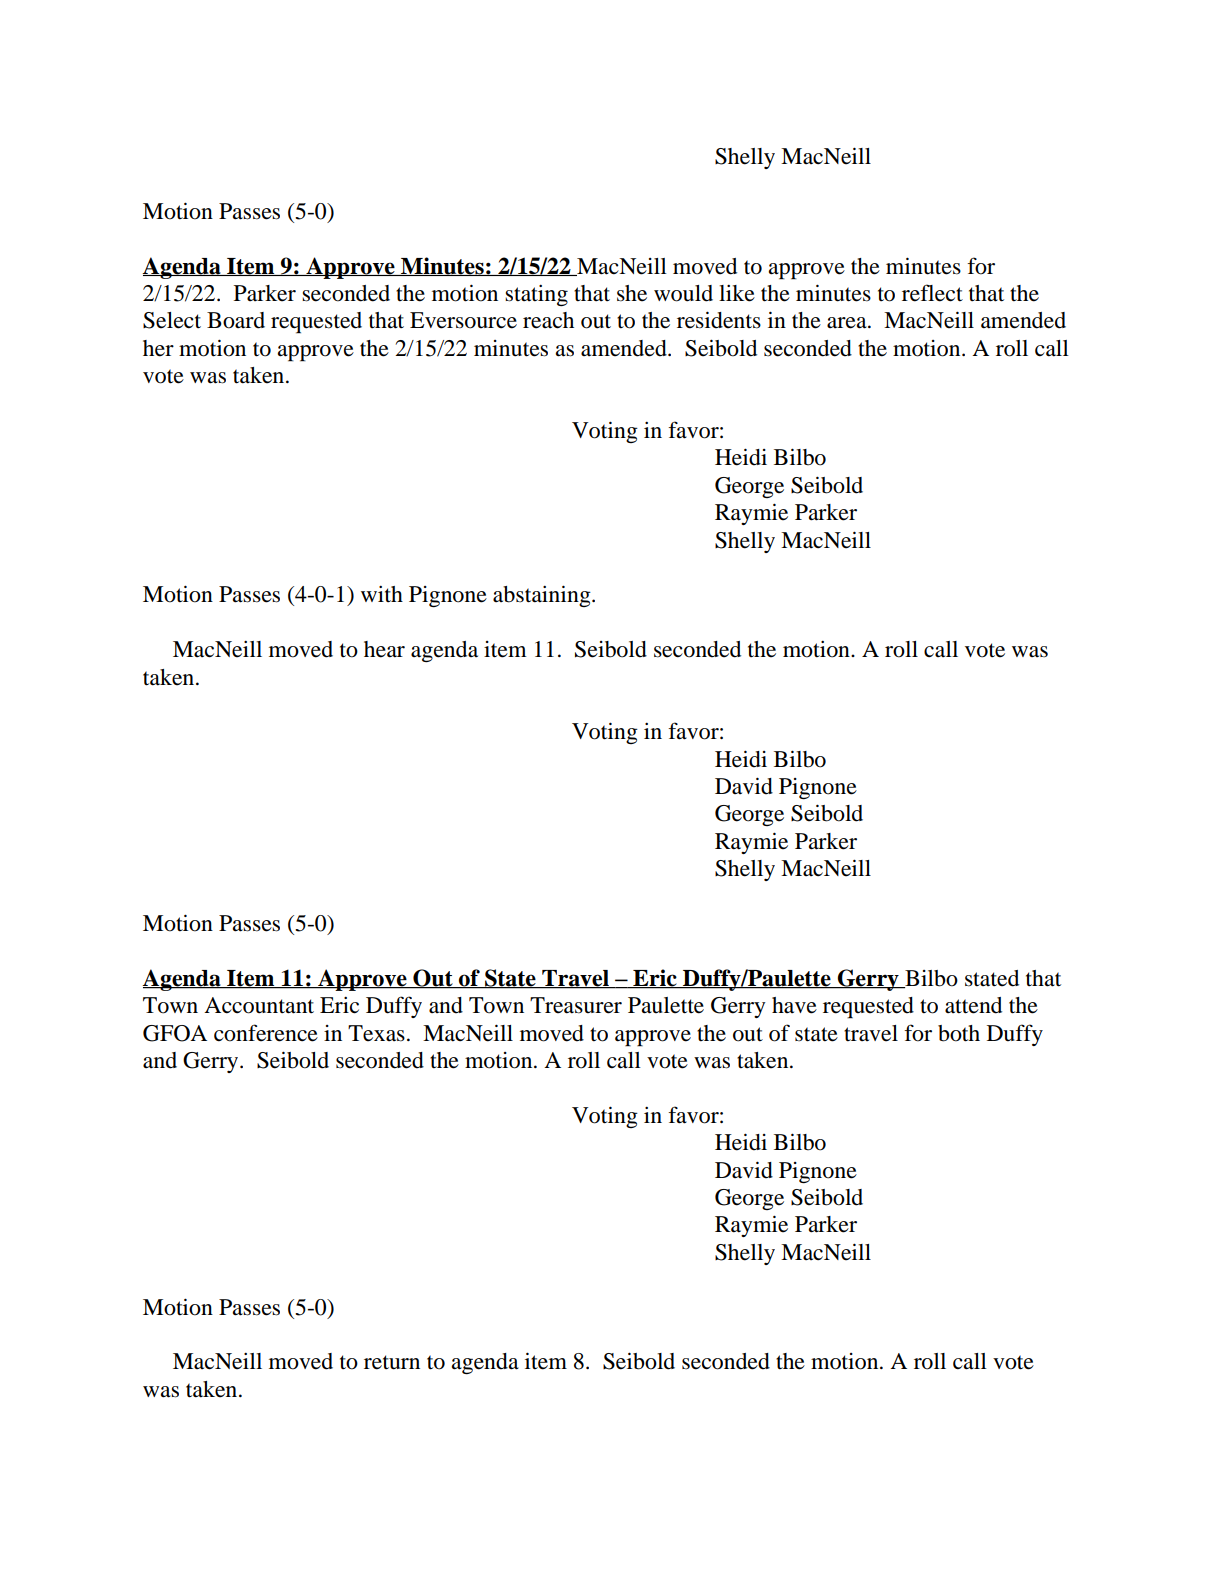 This screenshot has width=1215, height=1572. I want to click on Texas, so click(376, 1033).
